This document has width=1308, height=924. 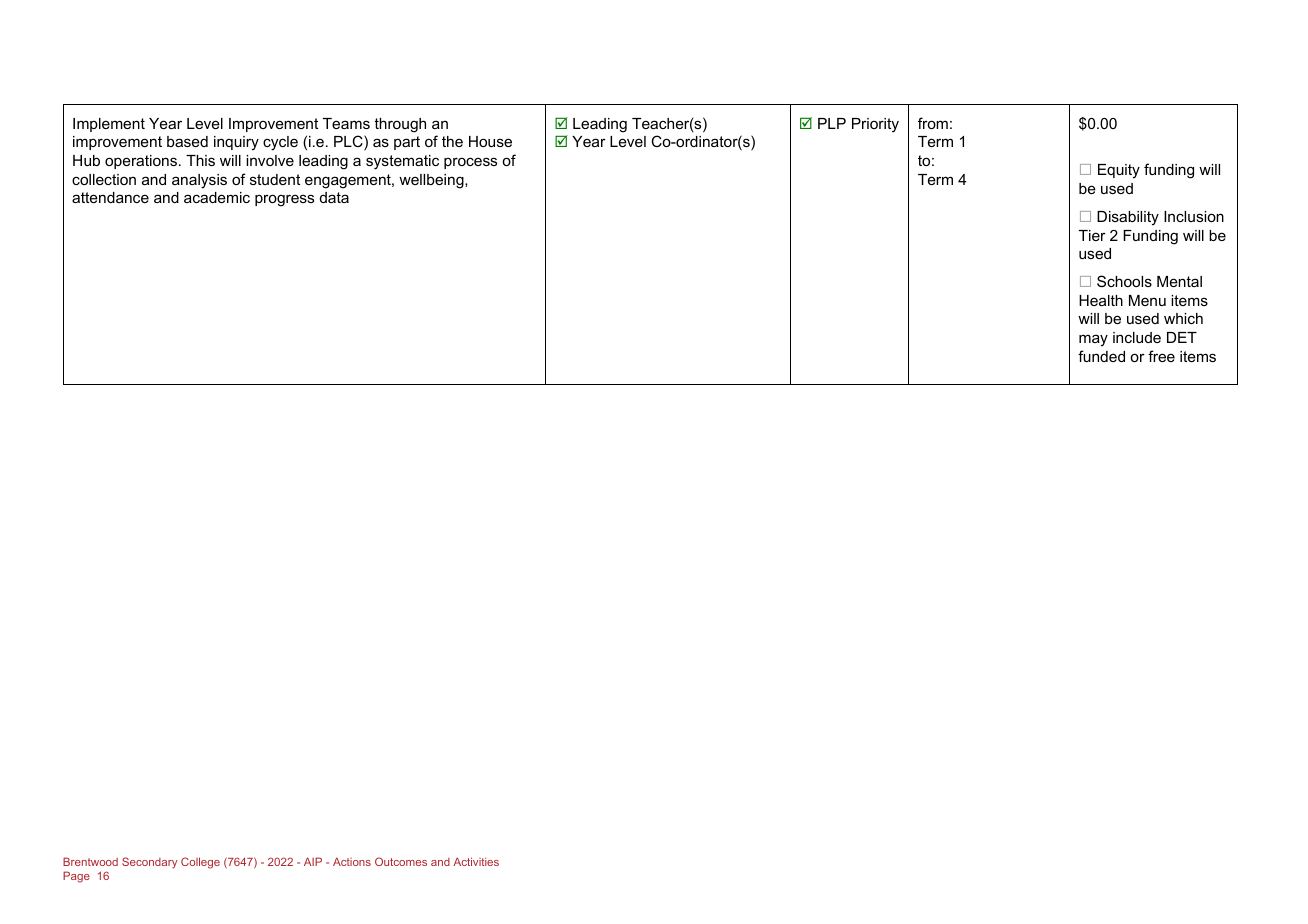 What do you see at coordinates (200, 863) in the document?
I see `College` at bounding box center [200, 863].
